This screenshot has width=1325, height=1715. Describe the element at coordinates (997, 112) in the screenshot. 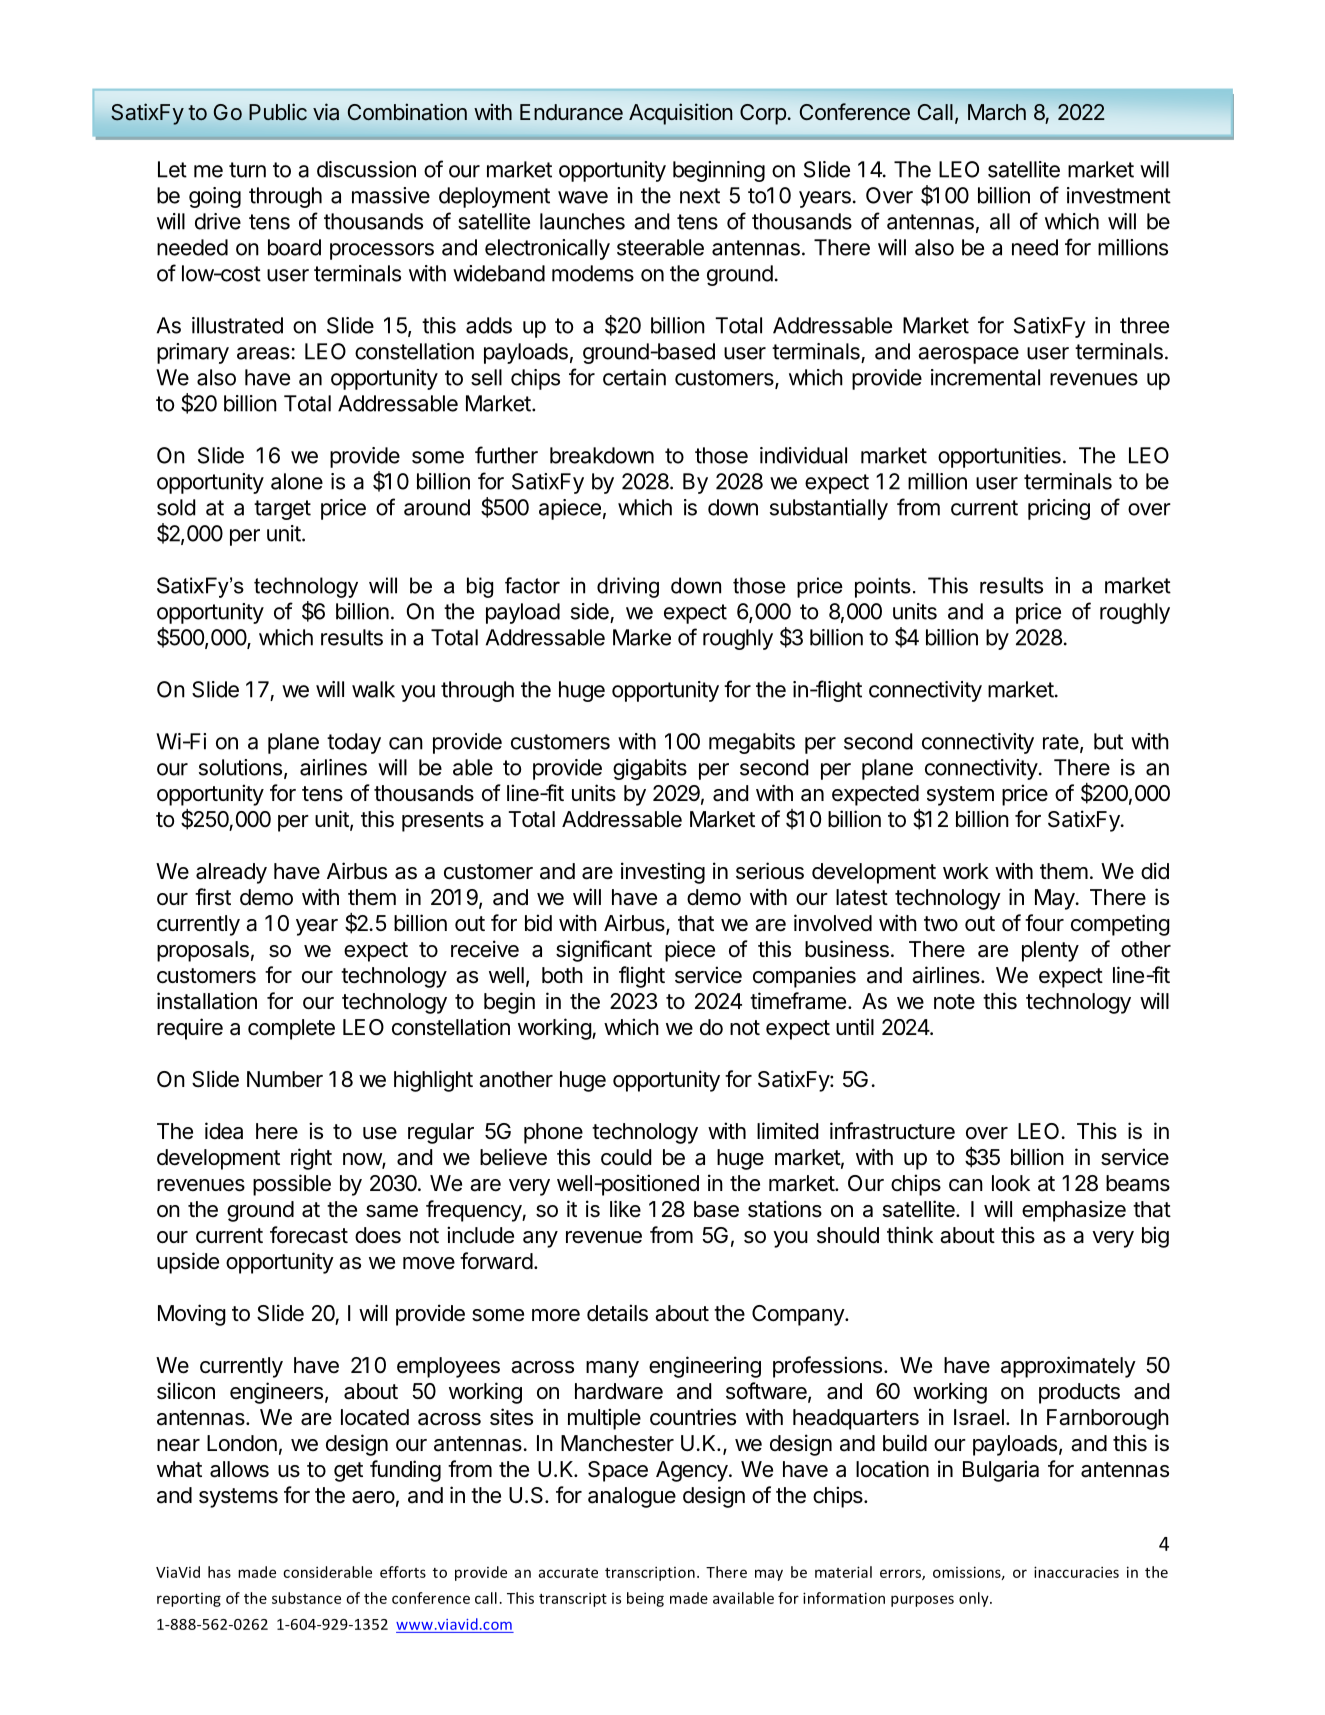

I see `March` at that location.
